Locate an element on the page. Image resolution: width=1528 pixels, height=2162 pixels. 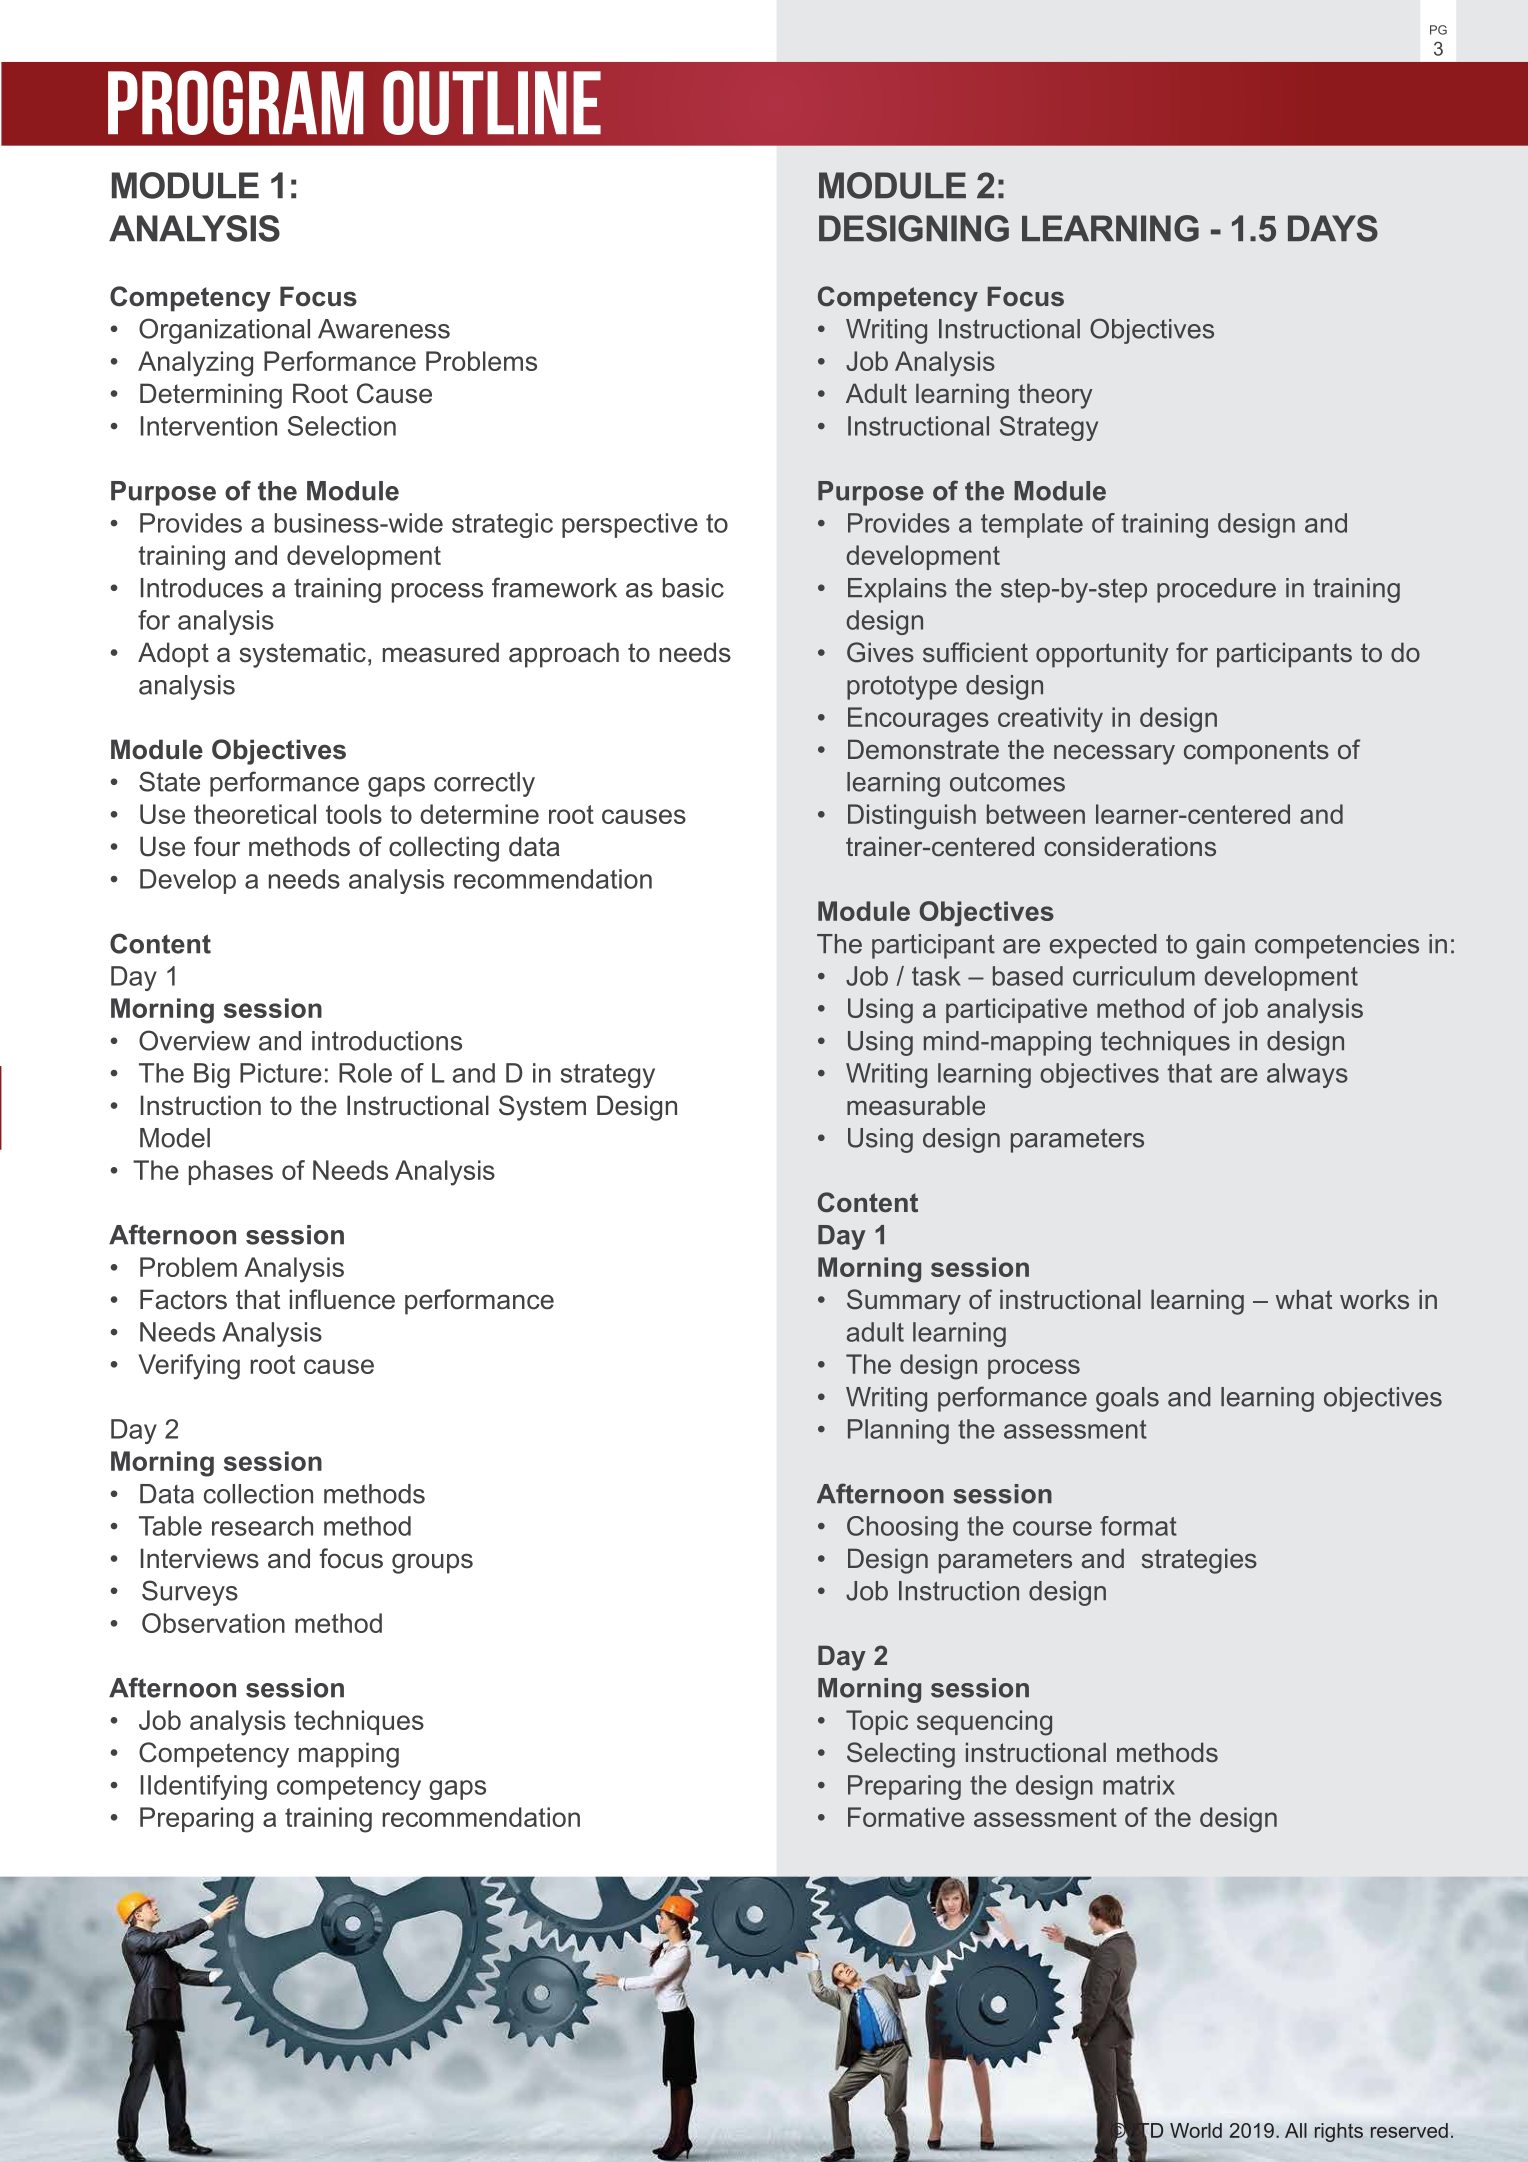
Summary is located at coordinates (904, 1302).
